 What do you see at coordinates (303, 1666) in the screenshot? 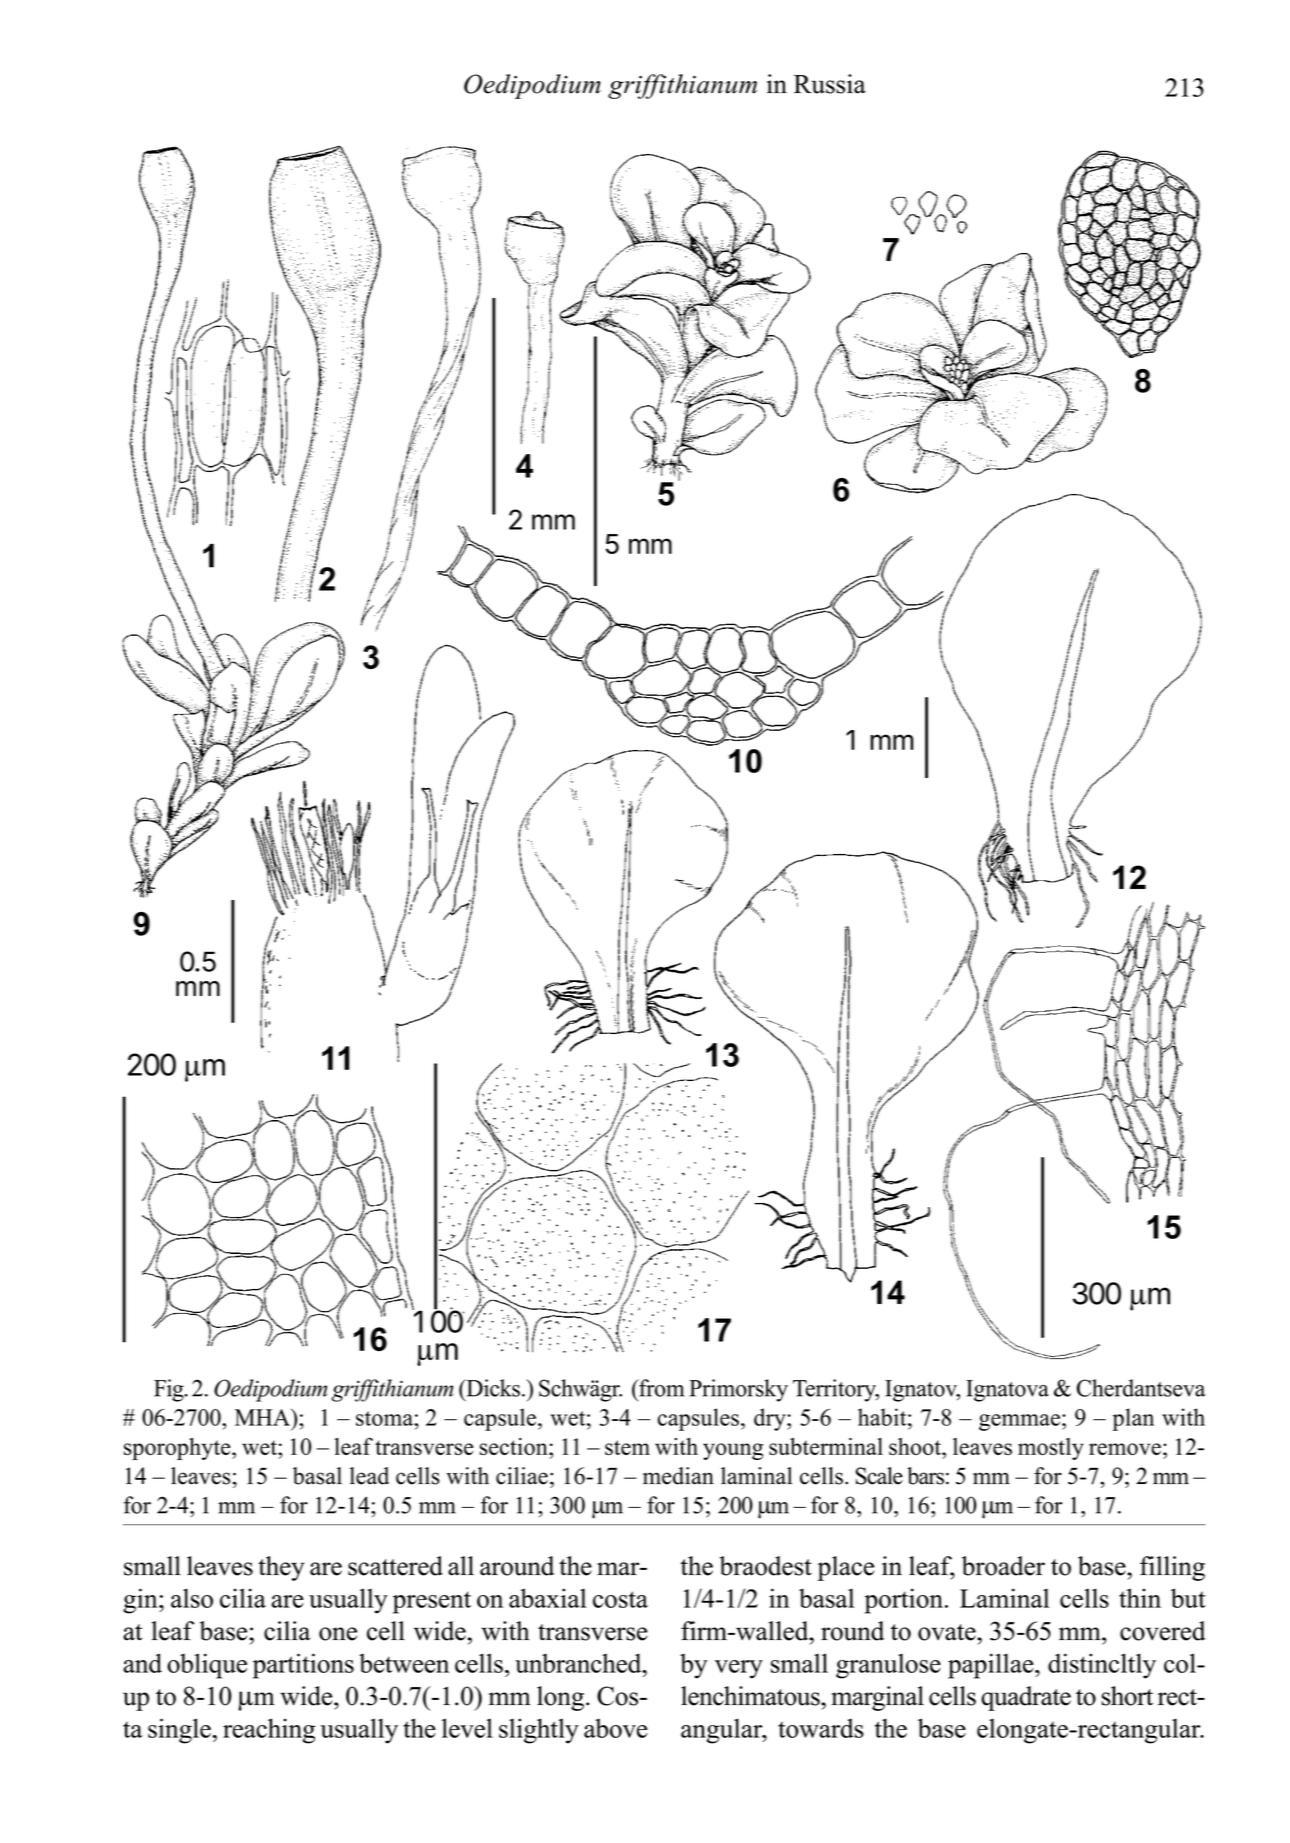
I see `partitions` at bounding box center [303, 1666].
